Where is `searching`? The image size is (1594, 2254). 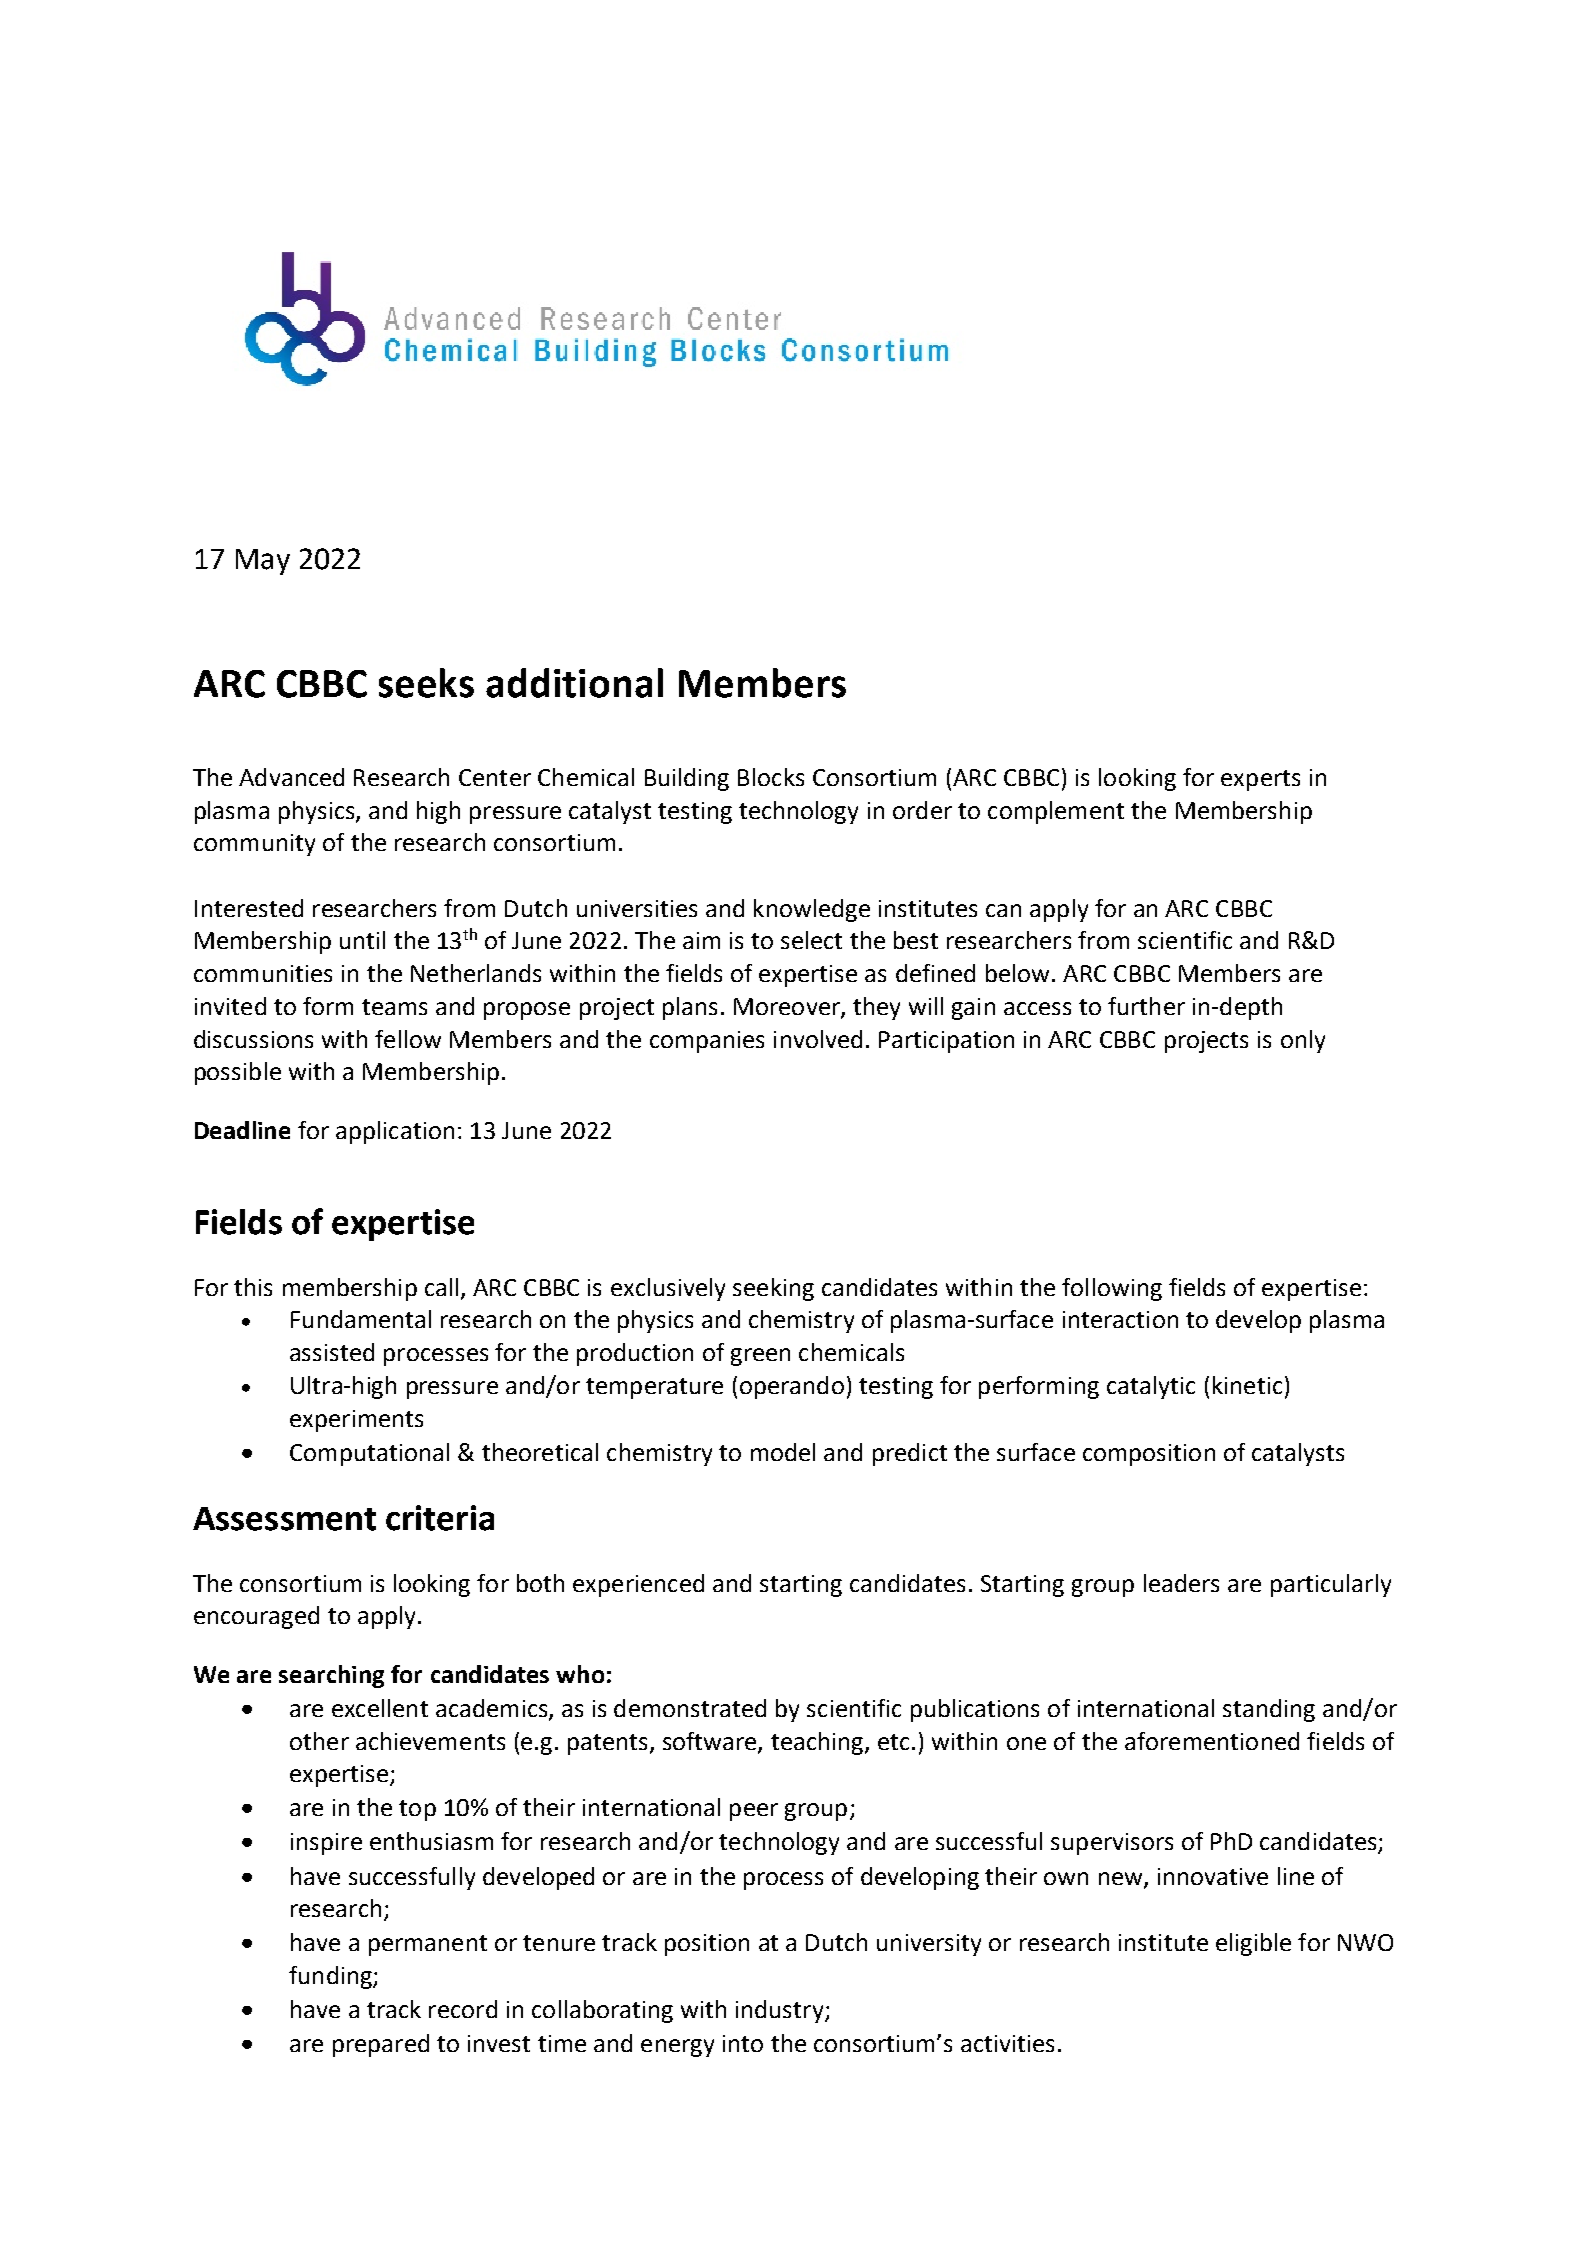 searching is located at coordinates (331, 1676).
